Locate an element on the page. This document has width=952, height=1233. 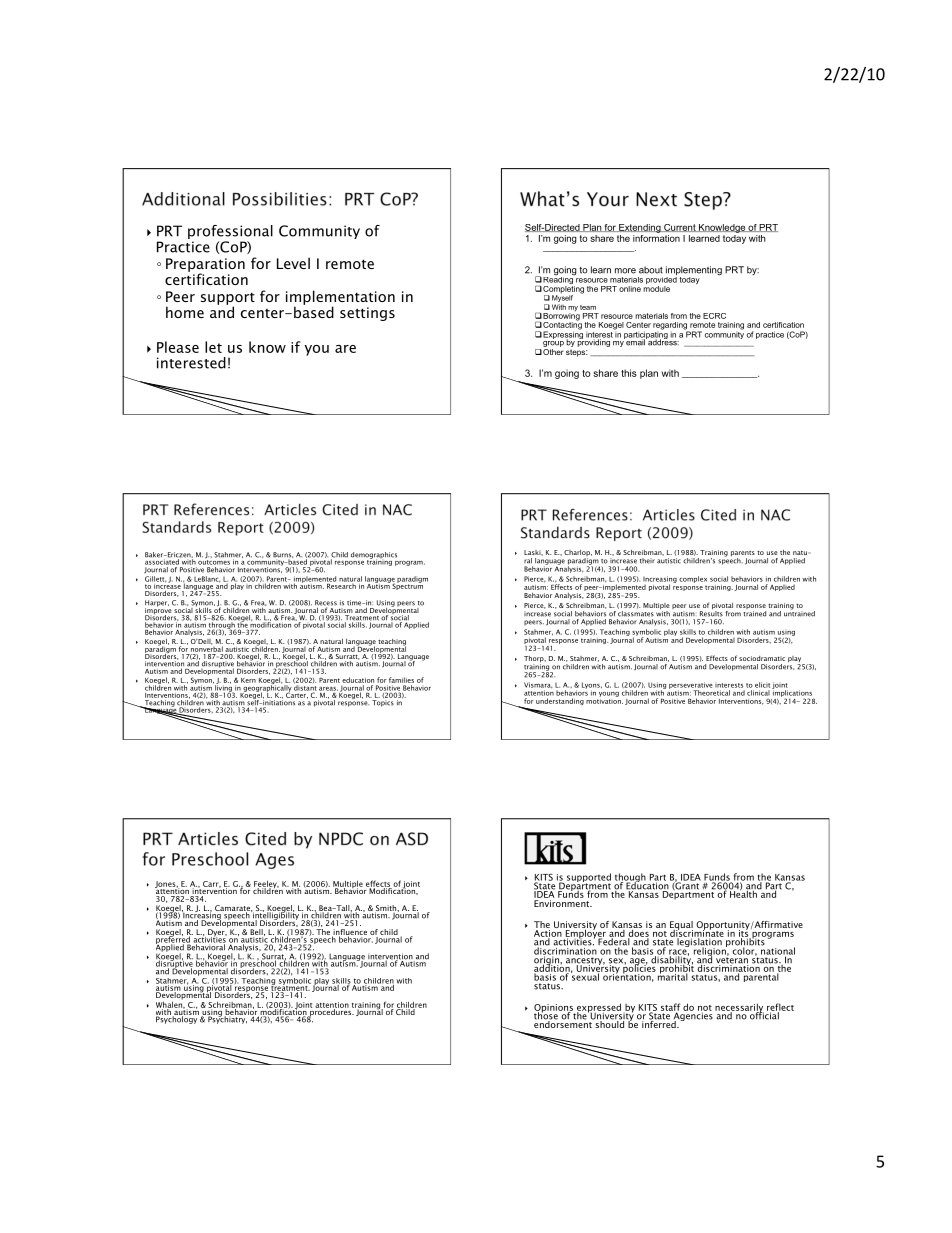
steps is located at coordinates (577, 353).
